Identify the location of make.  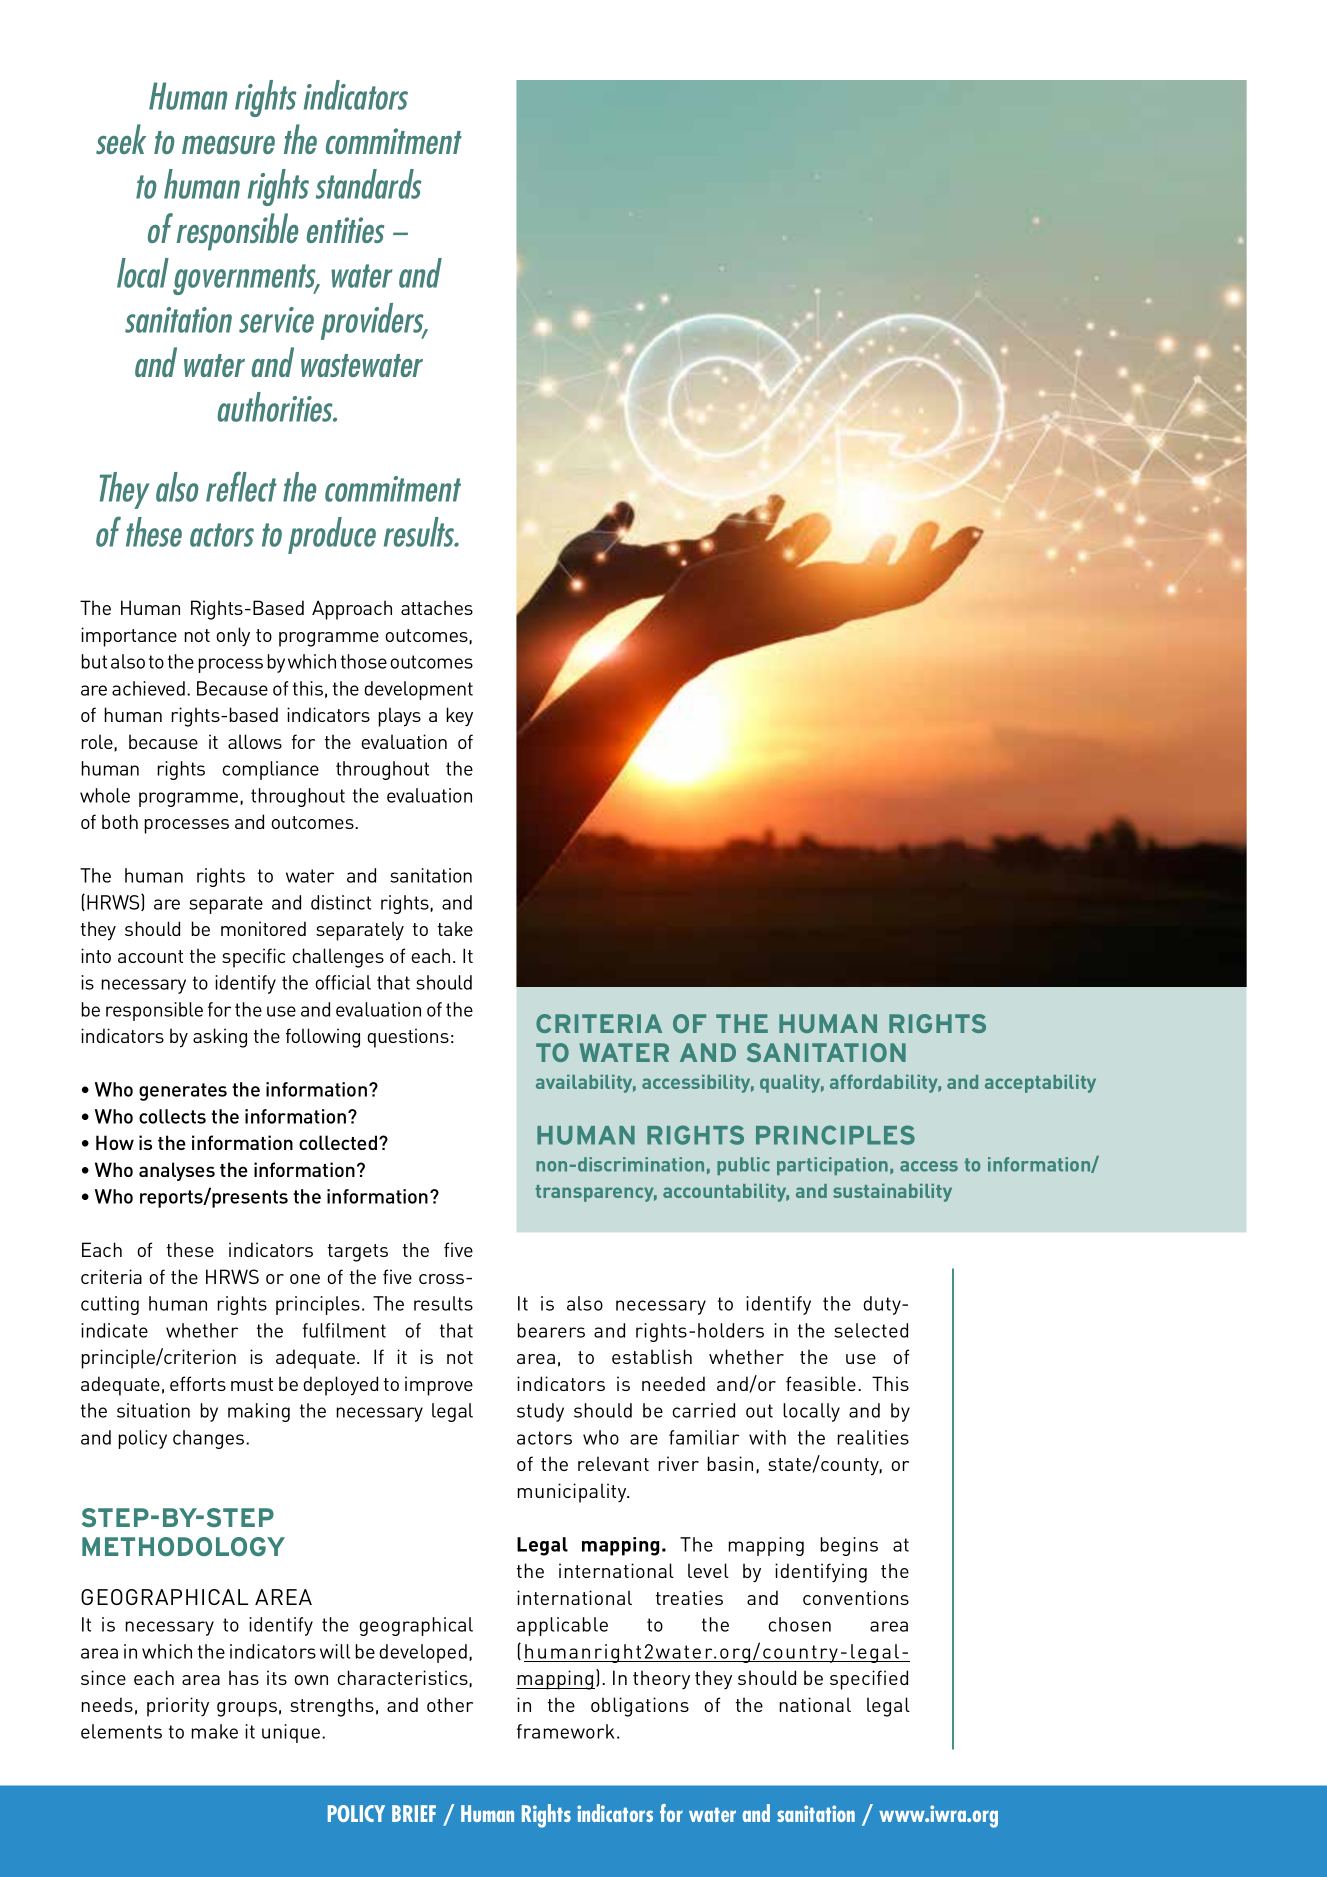
(214, 1731).
